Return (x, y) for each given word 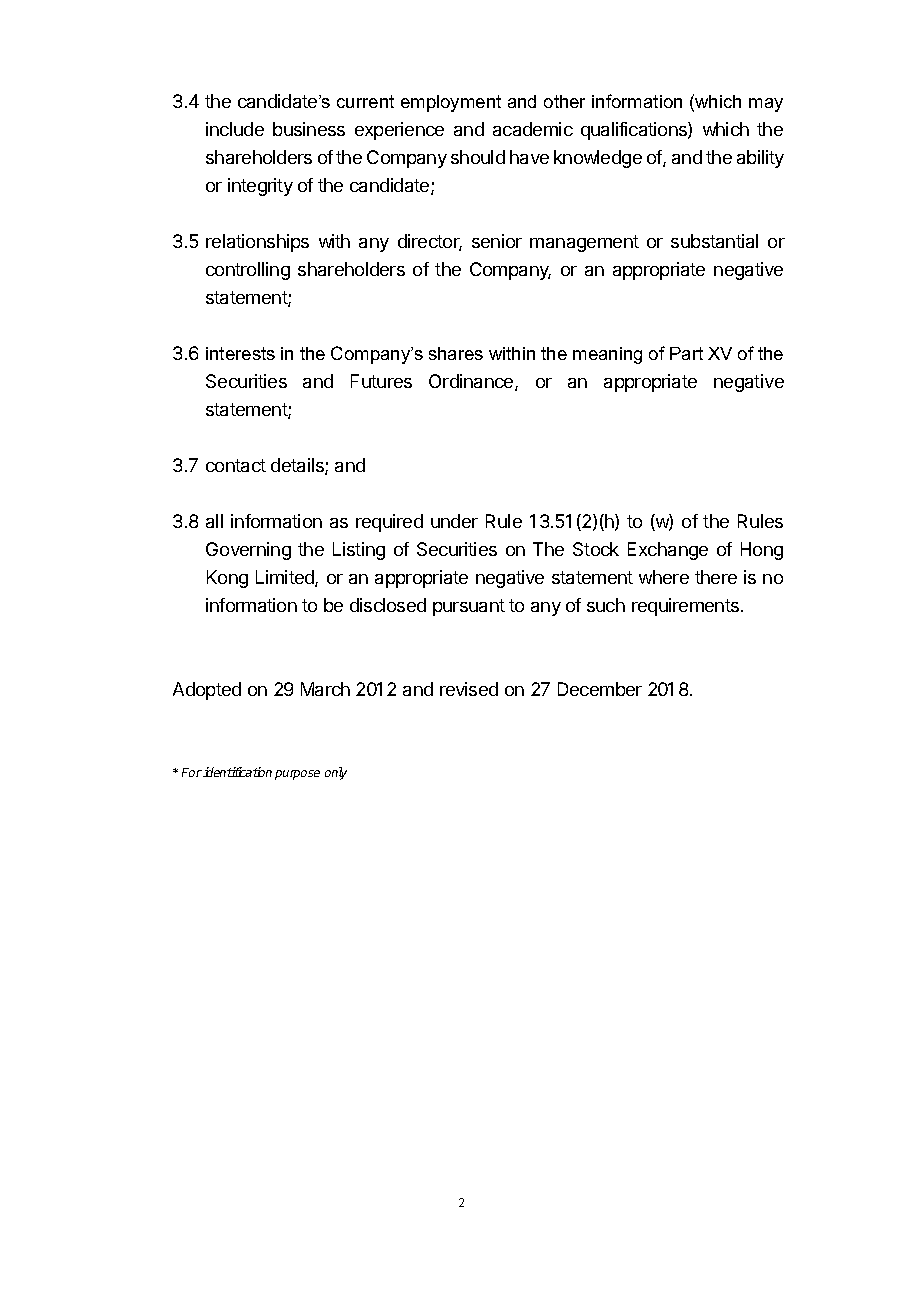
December (600, 689)
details (298, 466)
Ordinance (472, 382)
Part (686, 353)
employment (451, 103)
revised (469, 689)
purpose (297, 775)
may (766, 105)
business (309, 129)
